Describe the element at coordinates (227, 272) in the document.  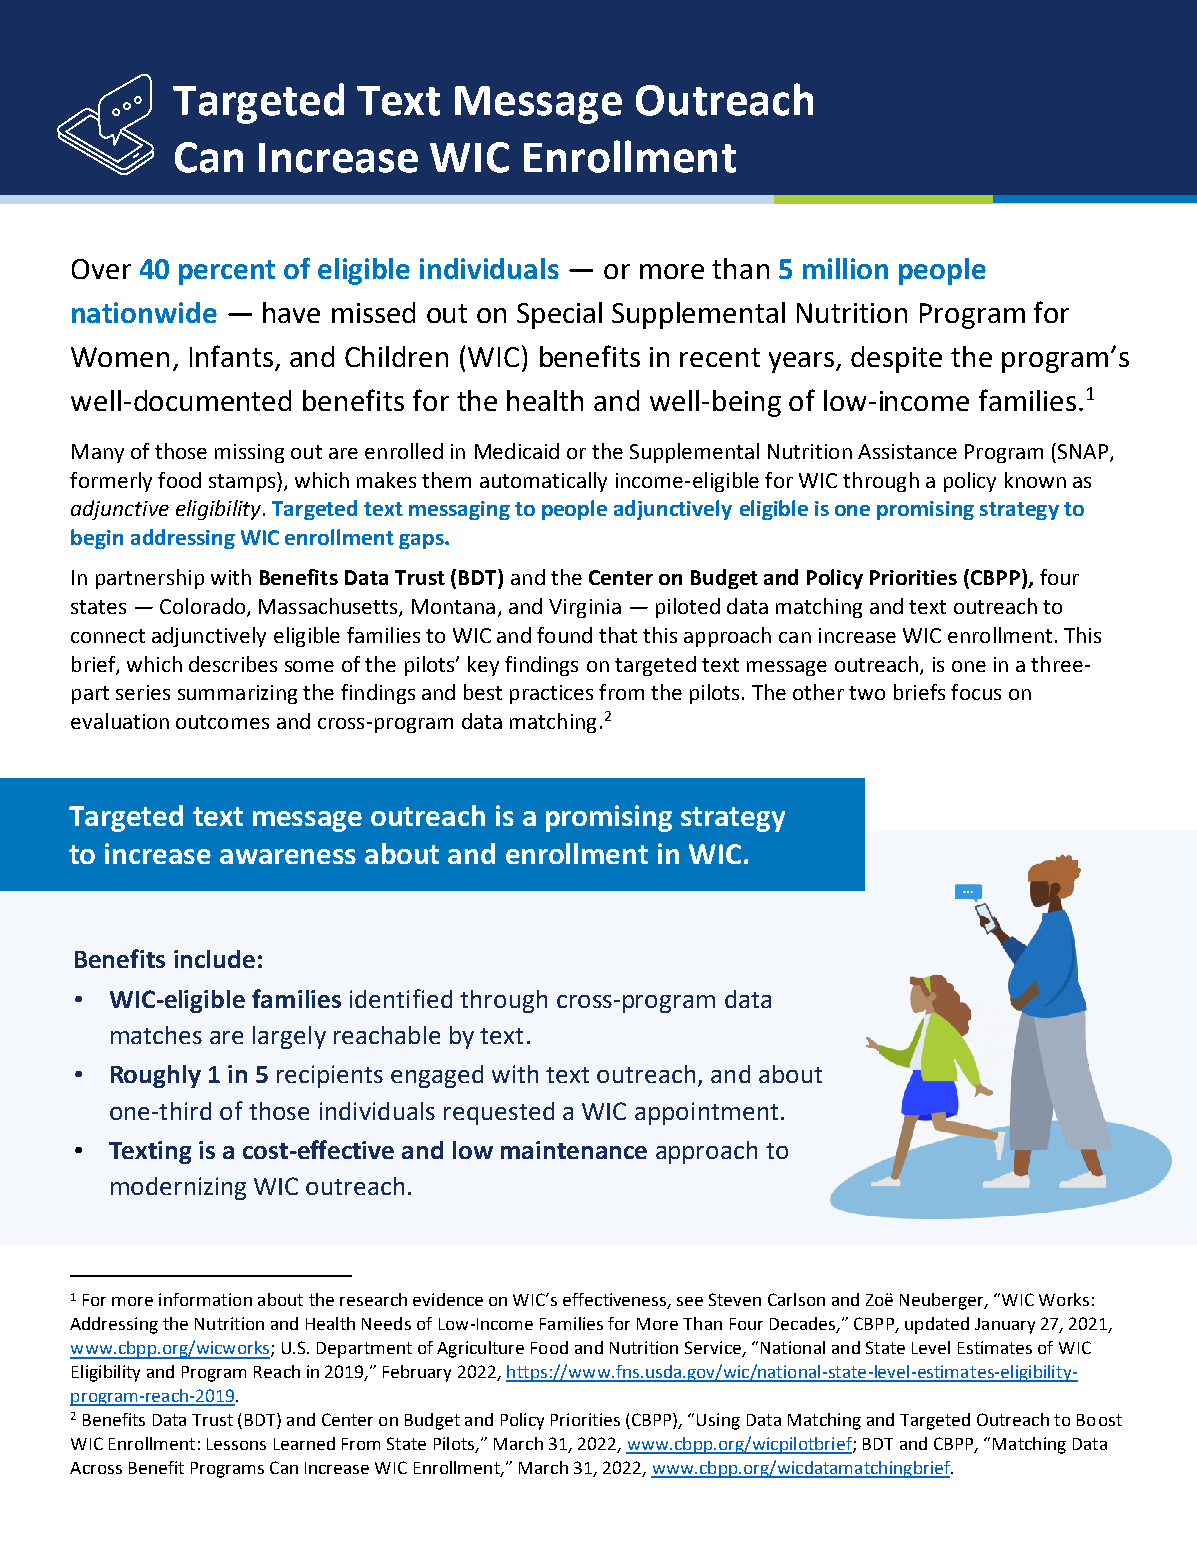
I see `percent` at that location.
